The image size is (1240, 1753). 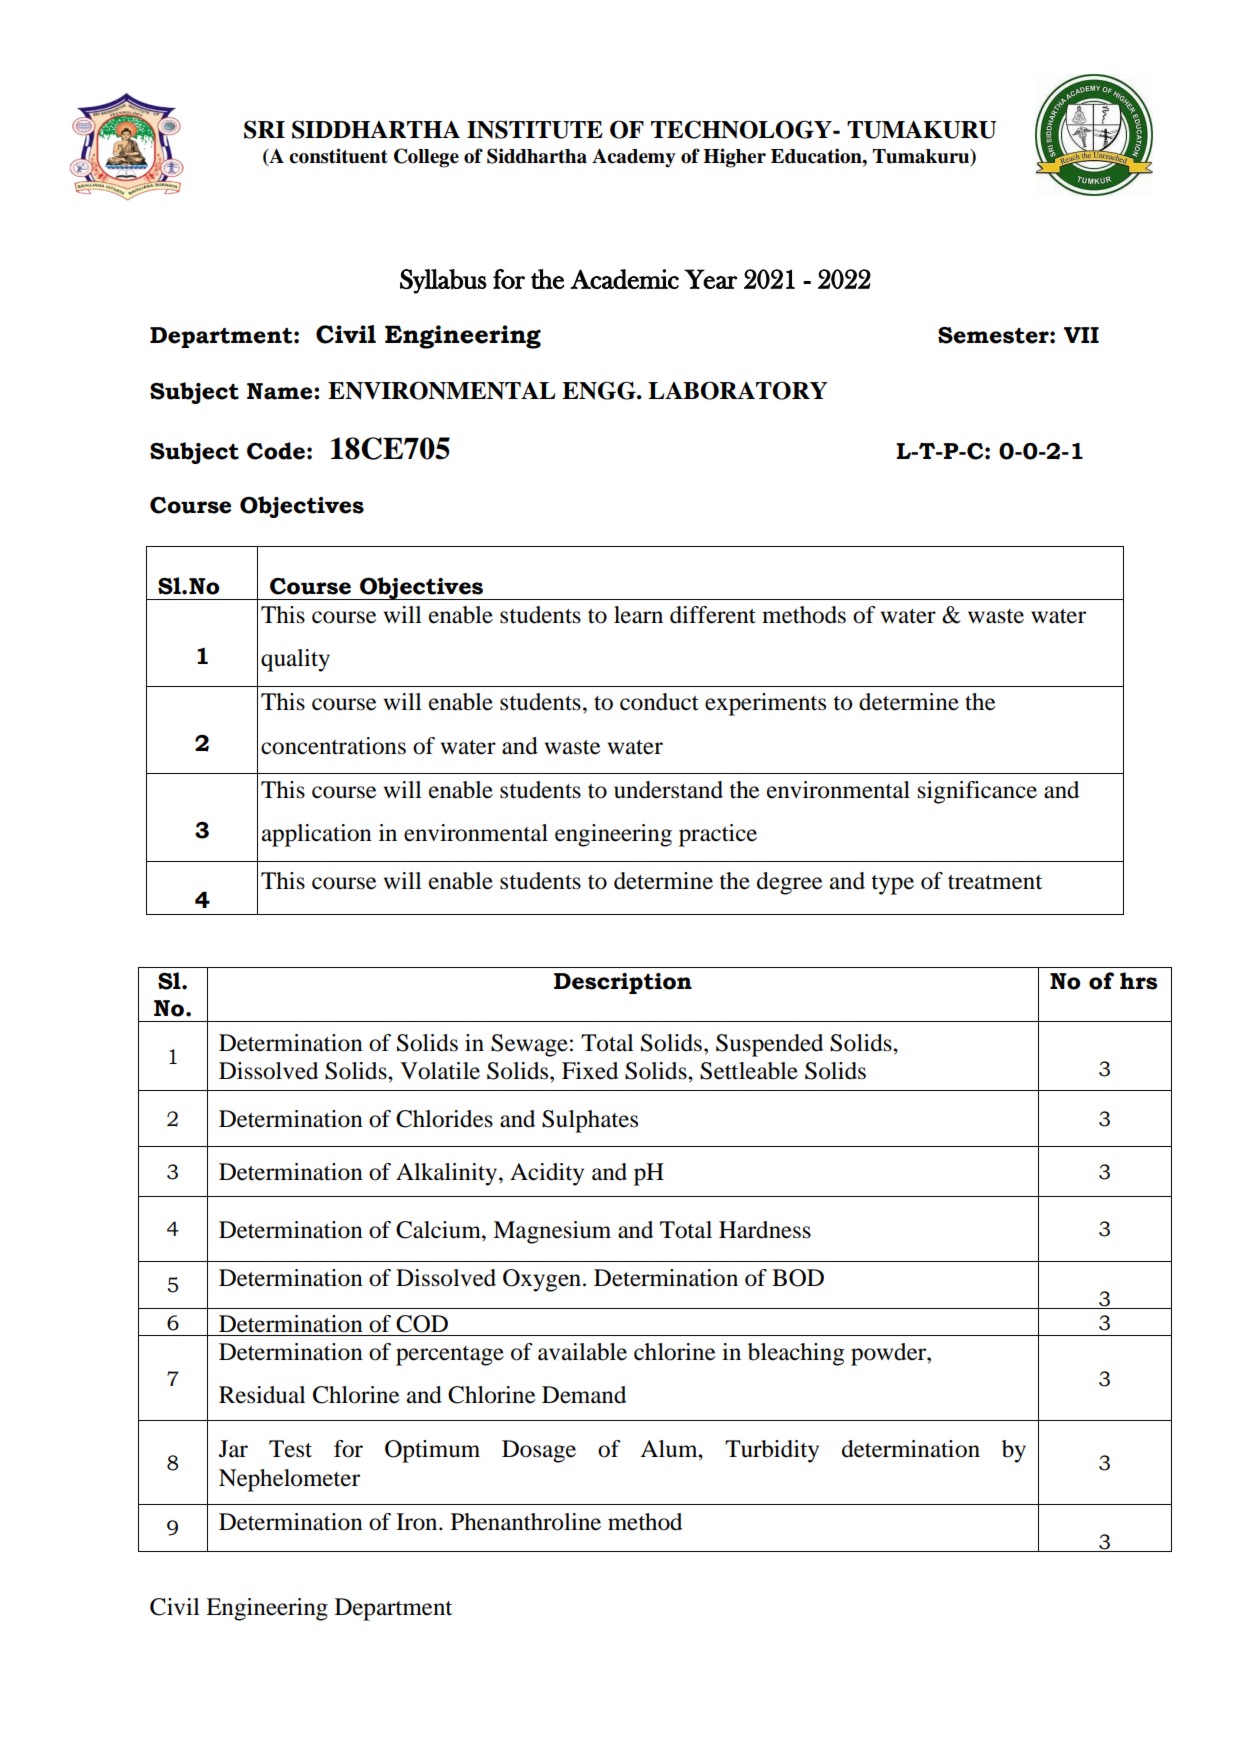 I want to click on Higher, so click(x=734, y=158).
